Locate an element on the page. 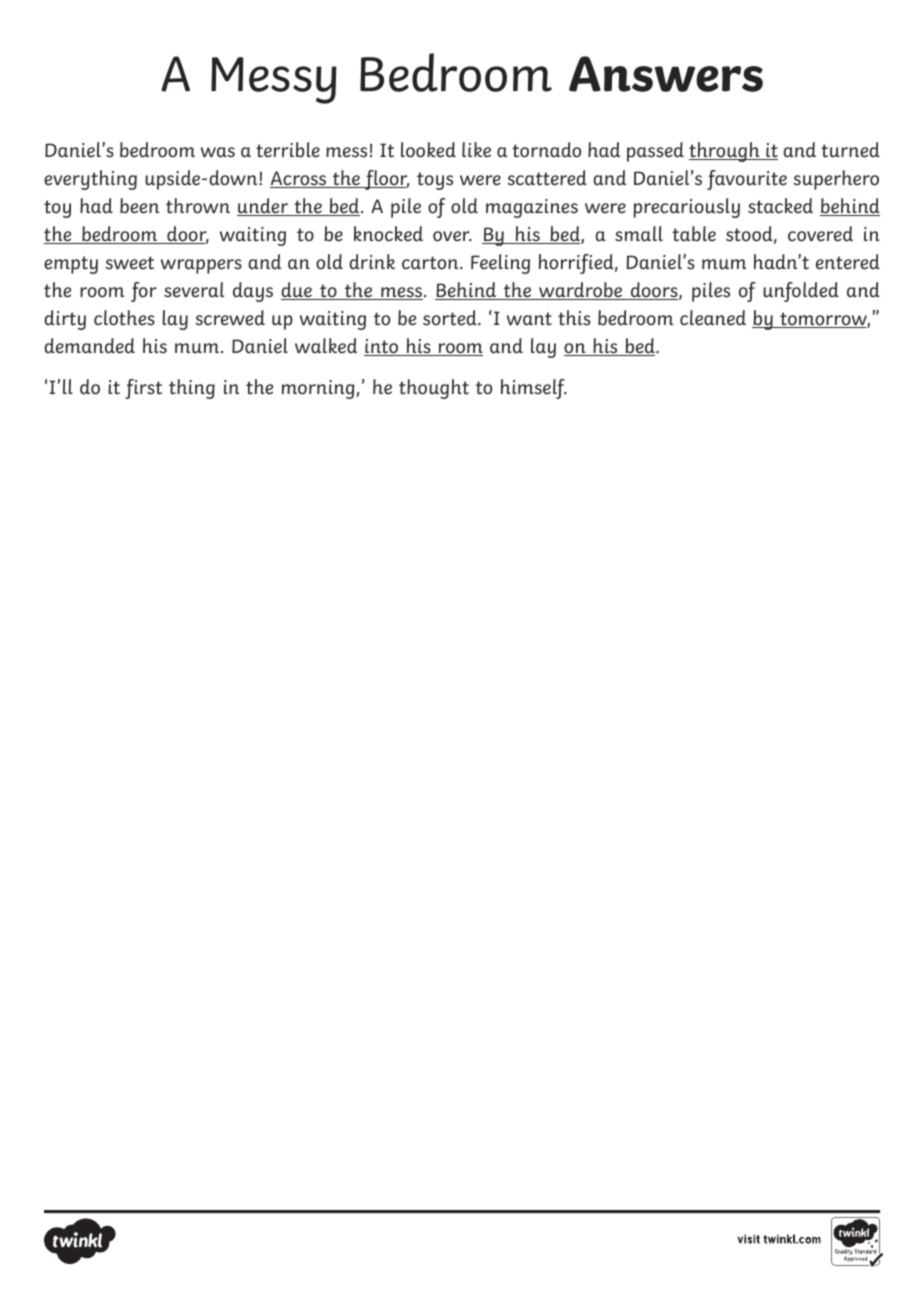 The height and width of the image is (1308, 924). several is located at coordinates (194, 290).
